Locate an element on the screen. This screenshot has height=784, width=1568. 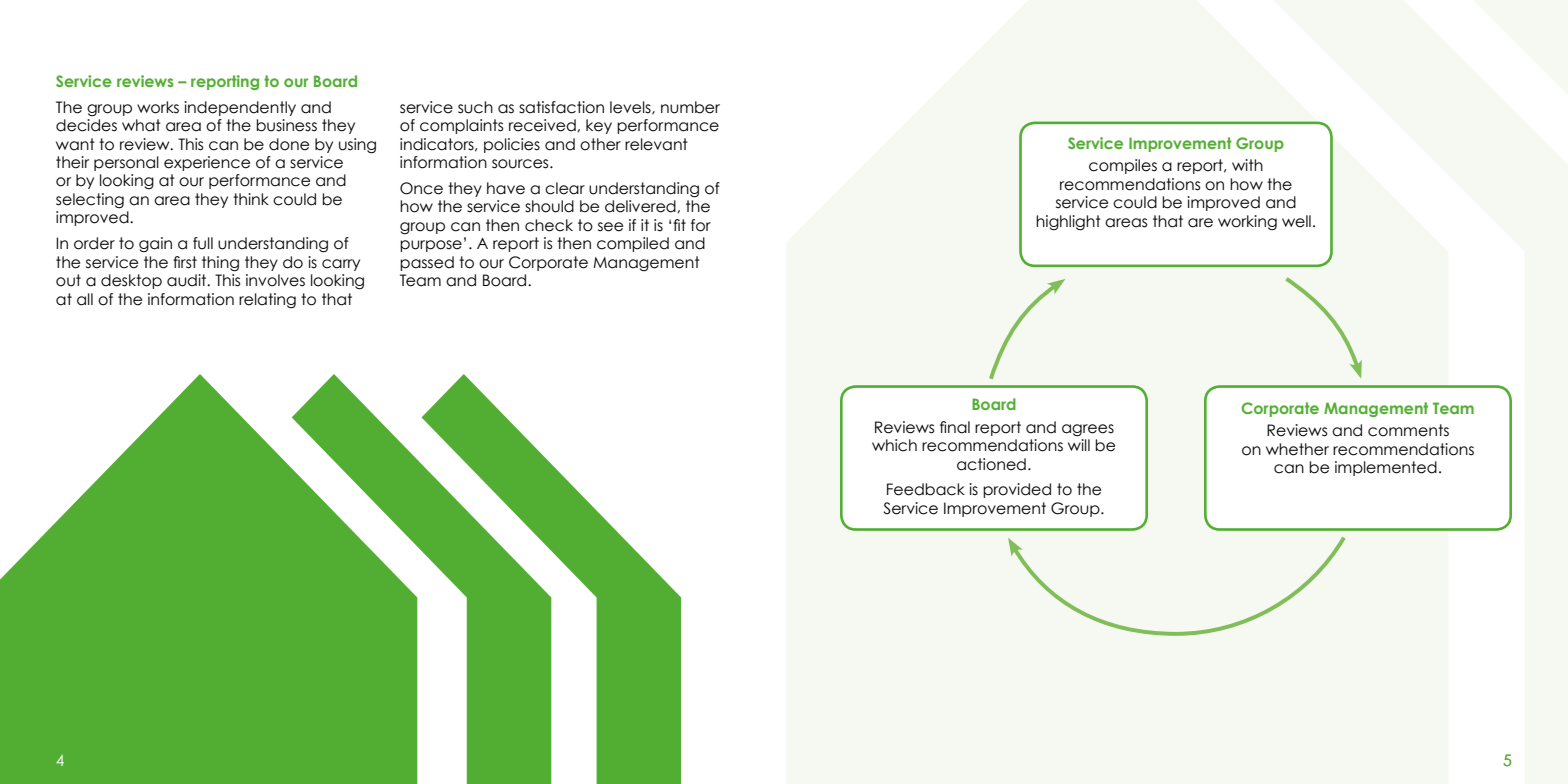
working is located at coordinates (1247, 223).
